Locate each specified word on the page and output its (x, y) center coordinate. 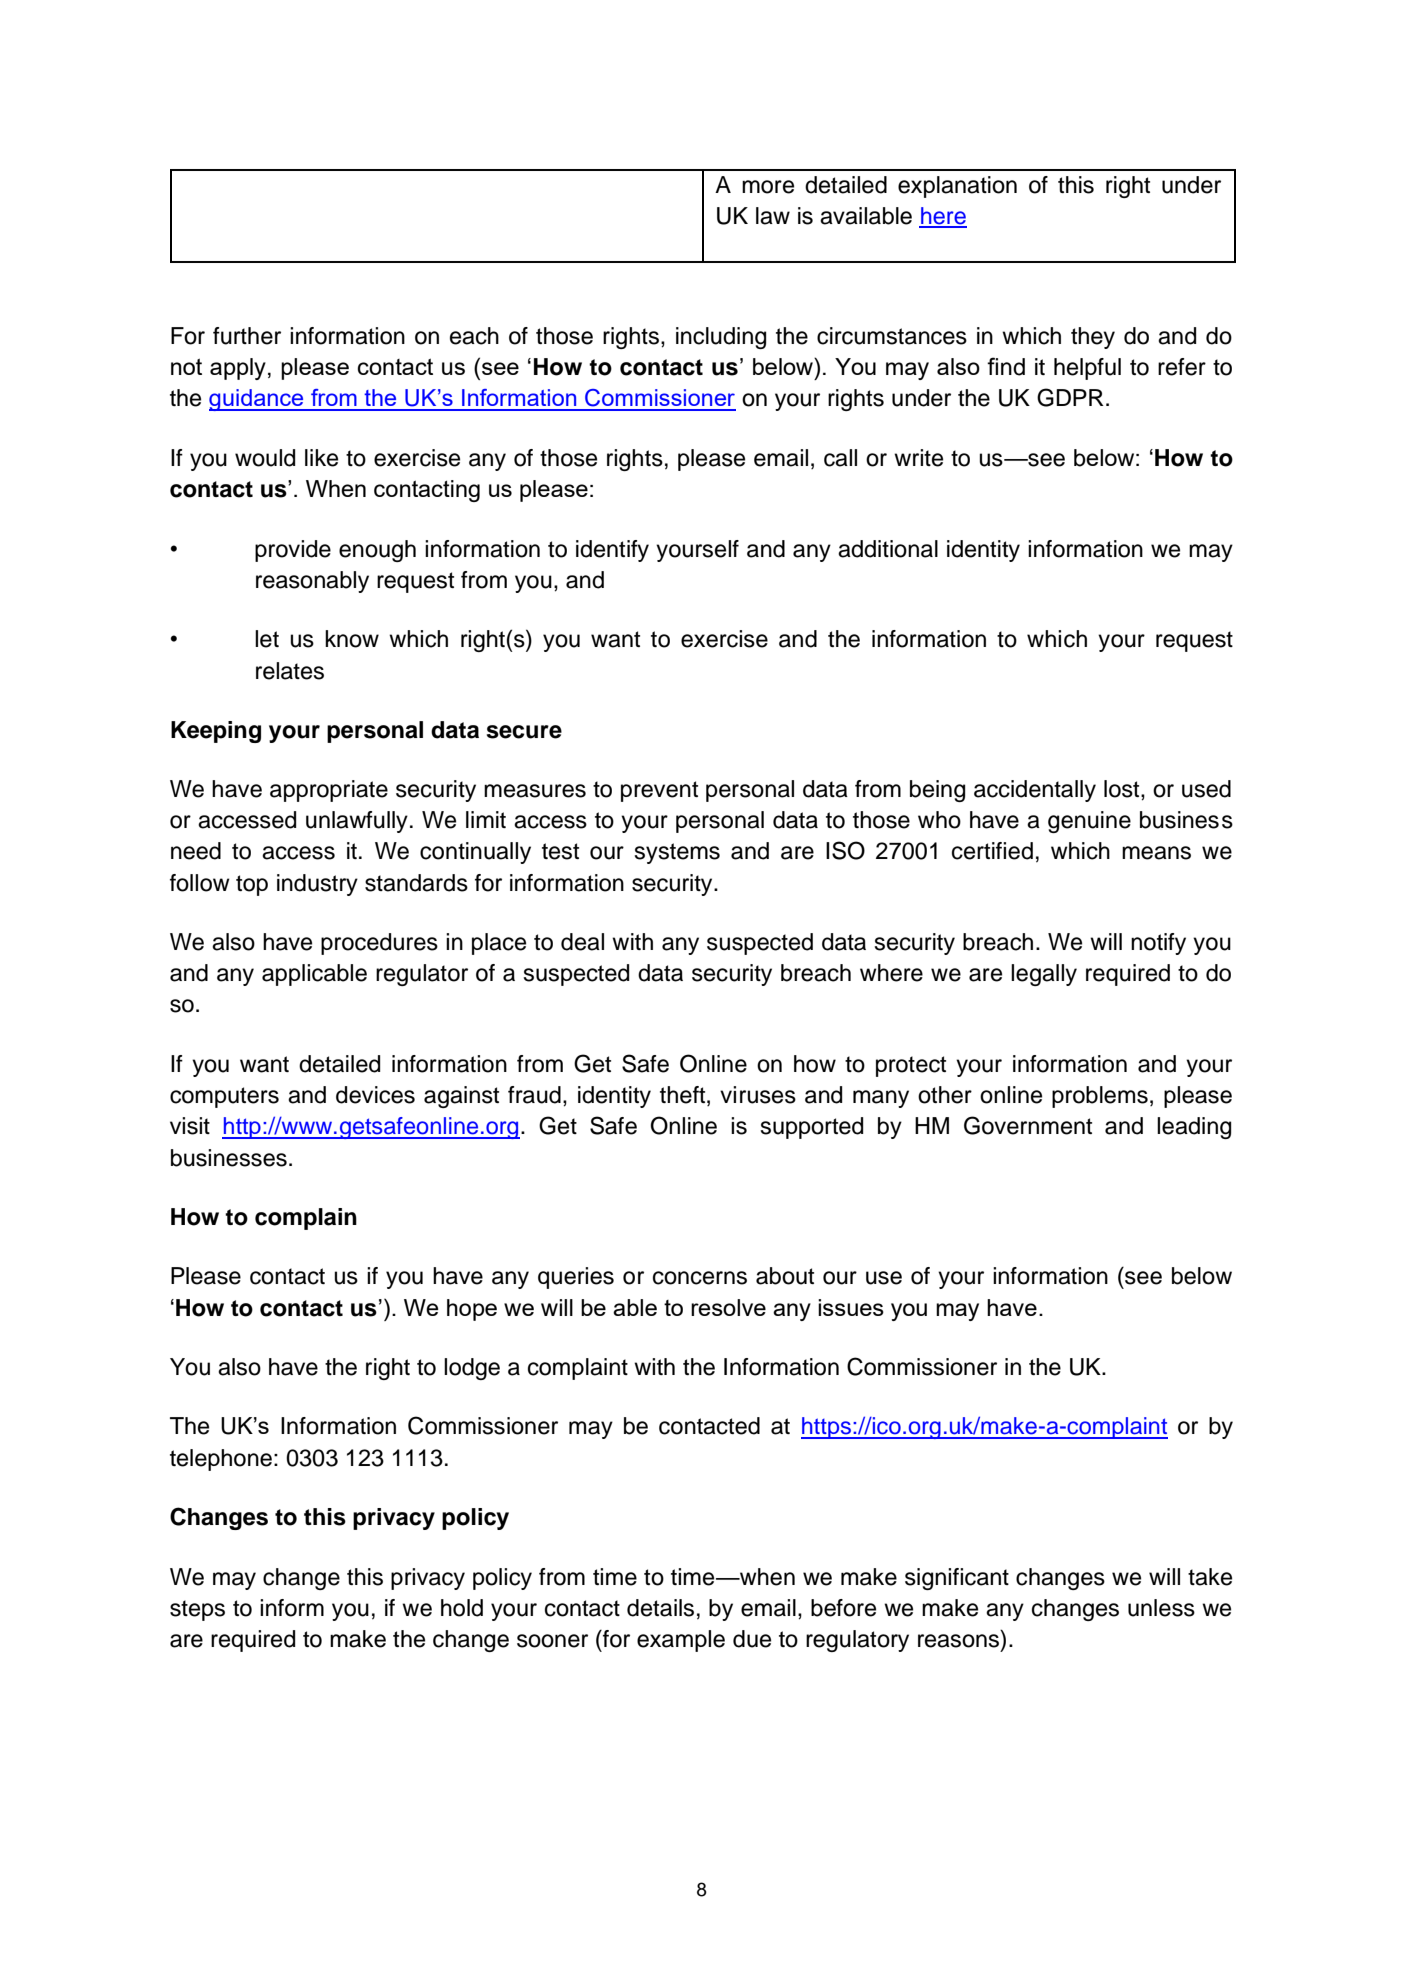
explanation (957, 187)
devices (375, 1095)
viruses (758, 1095)
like (321, 458)
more (768, 187)
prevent (659, 791)
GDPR (1070, 397)
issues (851, 1307)
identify (612, 551)
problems (1100, 1097)
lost (1123, 789)
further (247, 336)
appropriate (329, 791)
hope (472, 1310)
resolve (728, 1307)
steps (197, 1610)
